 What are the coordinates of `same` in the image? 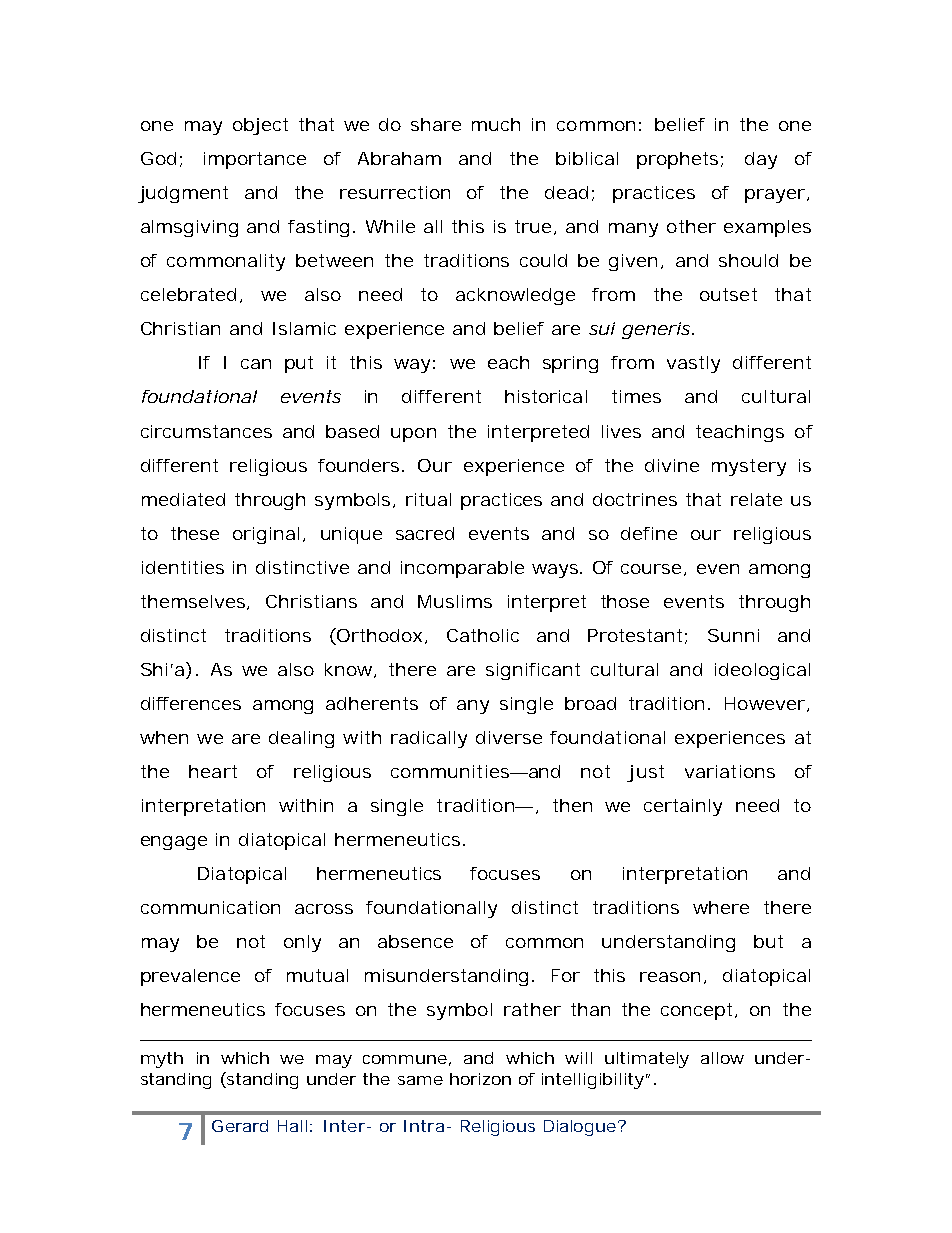 It's located at (420, 1080).
